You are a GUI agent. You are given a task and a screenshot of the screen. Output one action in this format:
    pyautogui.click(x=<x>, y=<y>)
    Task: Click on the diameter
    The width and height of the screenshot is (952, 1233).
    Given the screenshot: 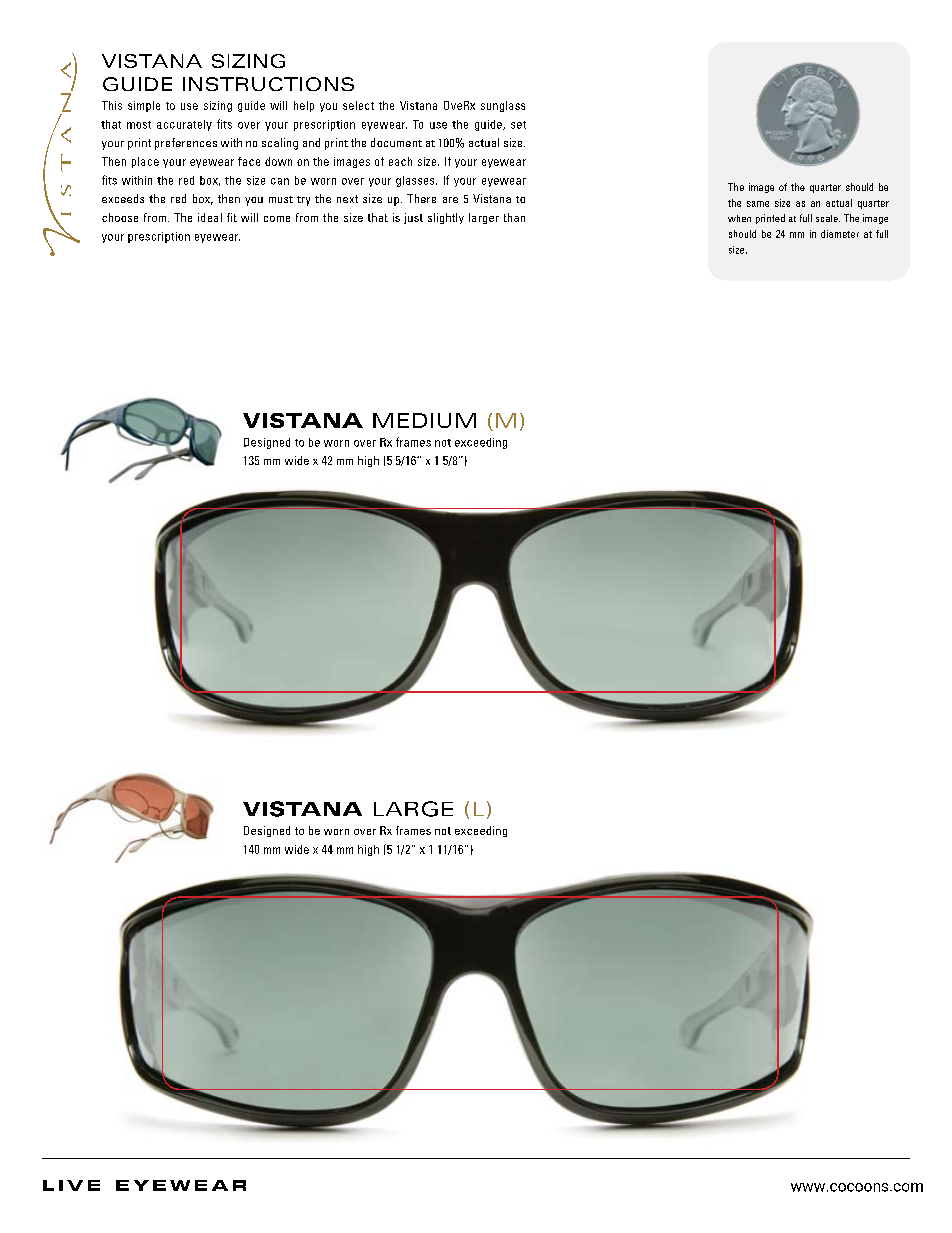 What is the action you would take?
    pyautogui.click(x=840, y=234)
